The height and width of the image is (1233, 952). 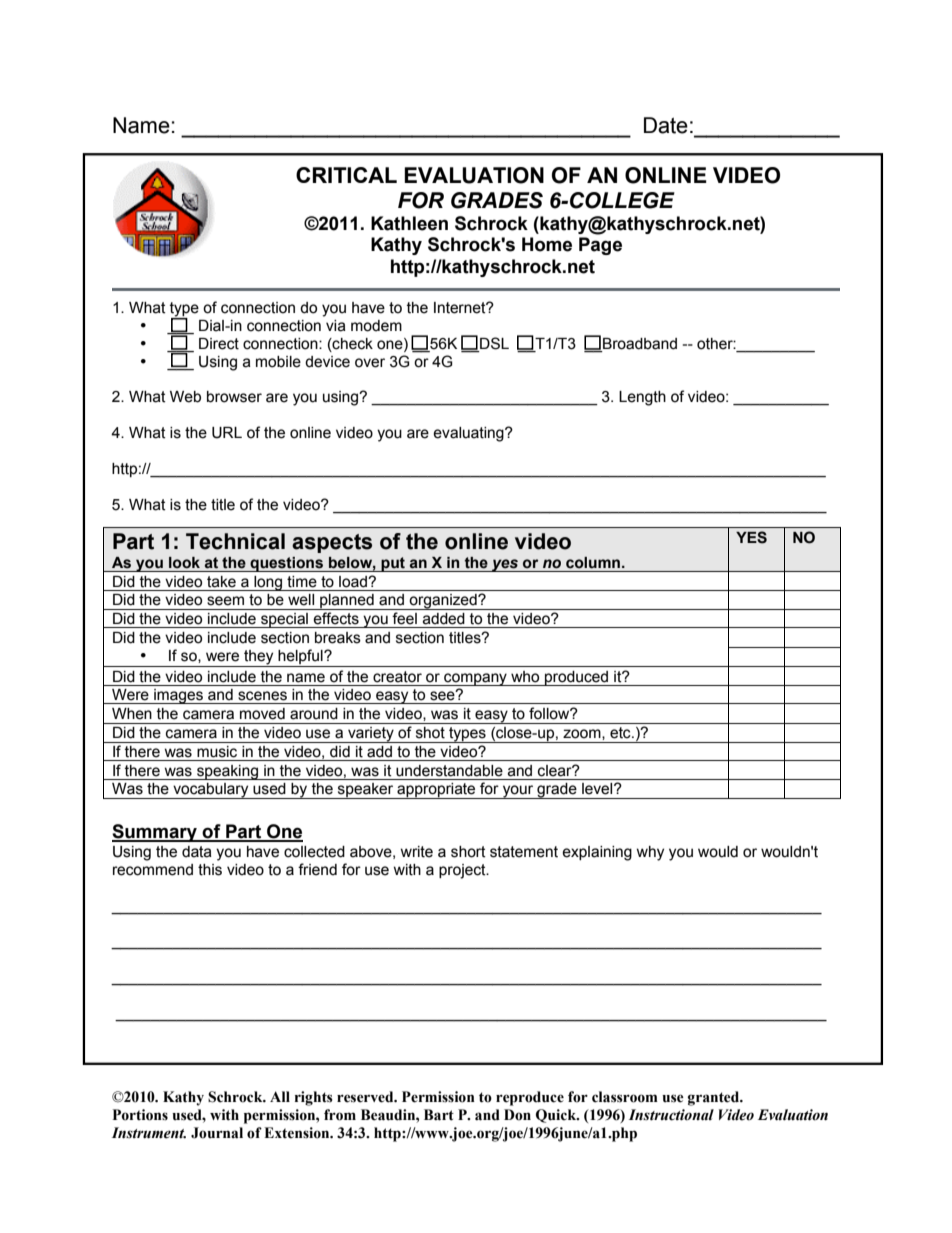 What do you see at coordinates (227, 433) in the image?
I see `URL` at bounding box center [227, 433].
